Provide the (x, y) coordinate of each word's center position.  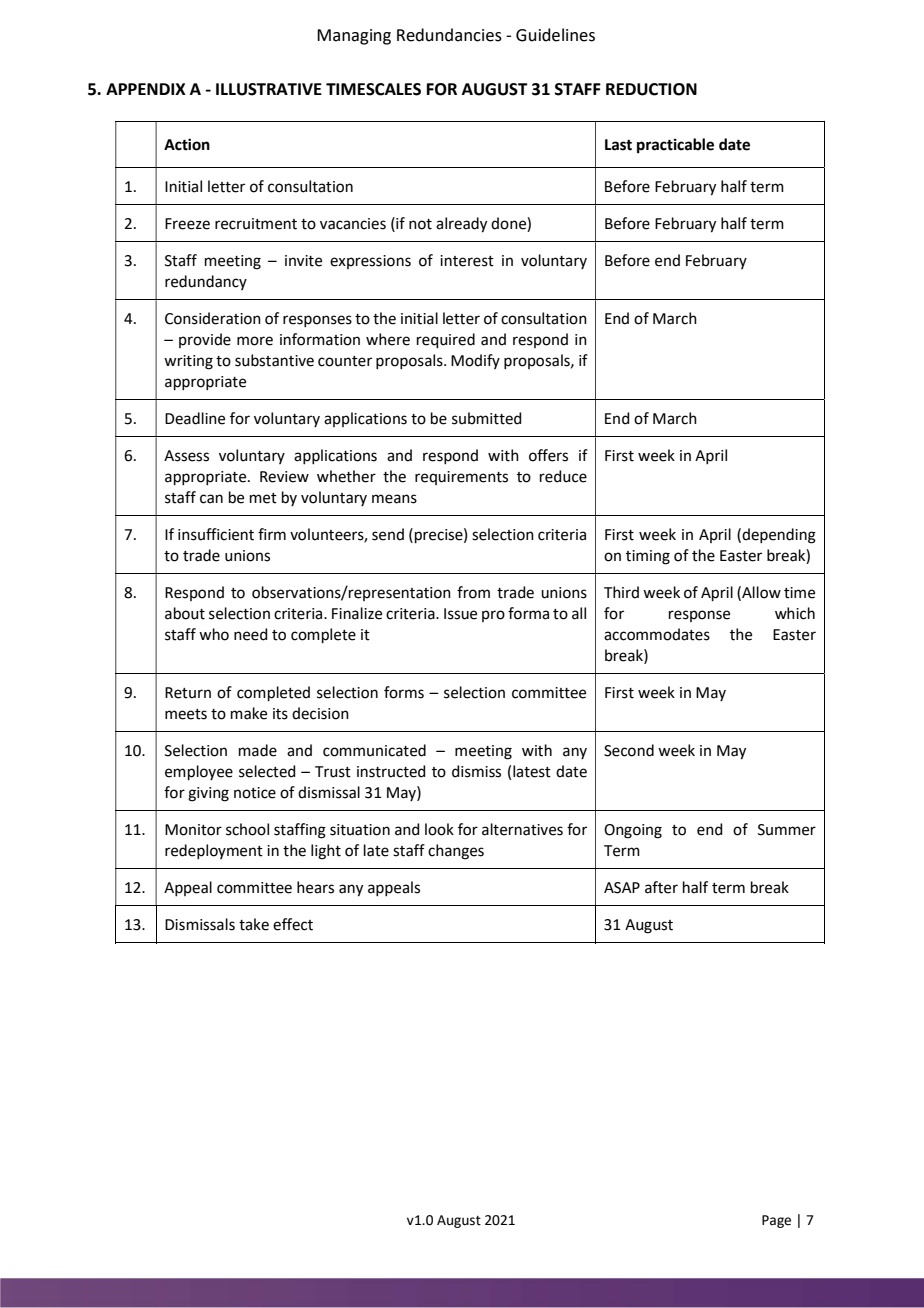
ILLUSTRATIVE (269, 89)
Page (776, 1221)
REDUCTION (651, 89)
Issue (460, 614)
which (795, 613)
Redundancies (449, 35)
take (254, 924)
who (214, 634)
